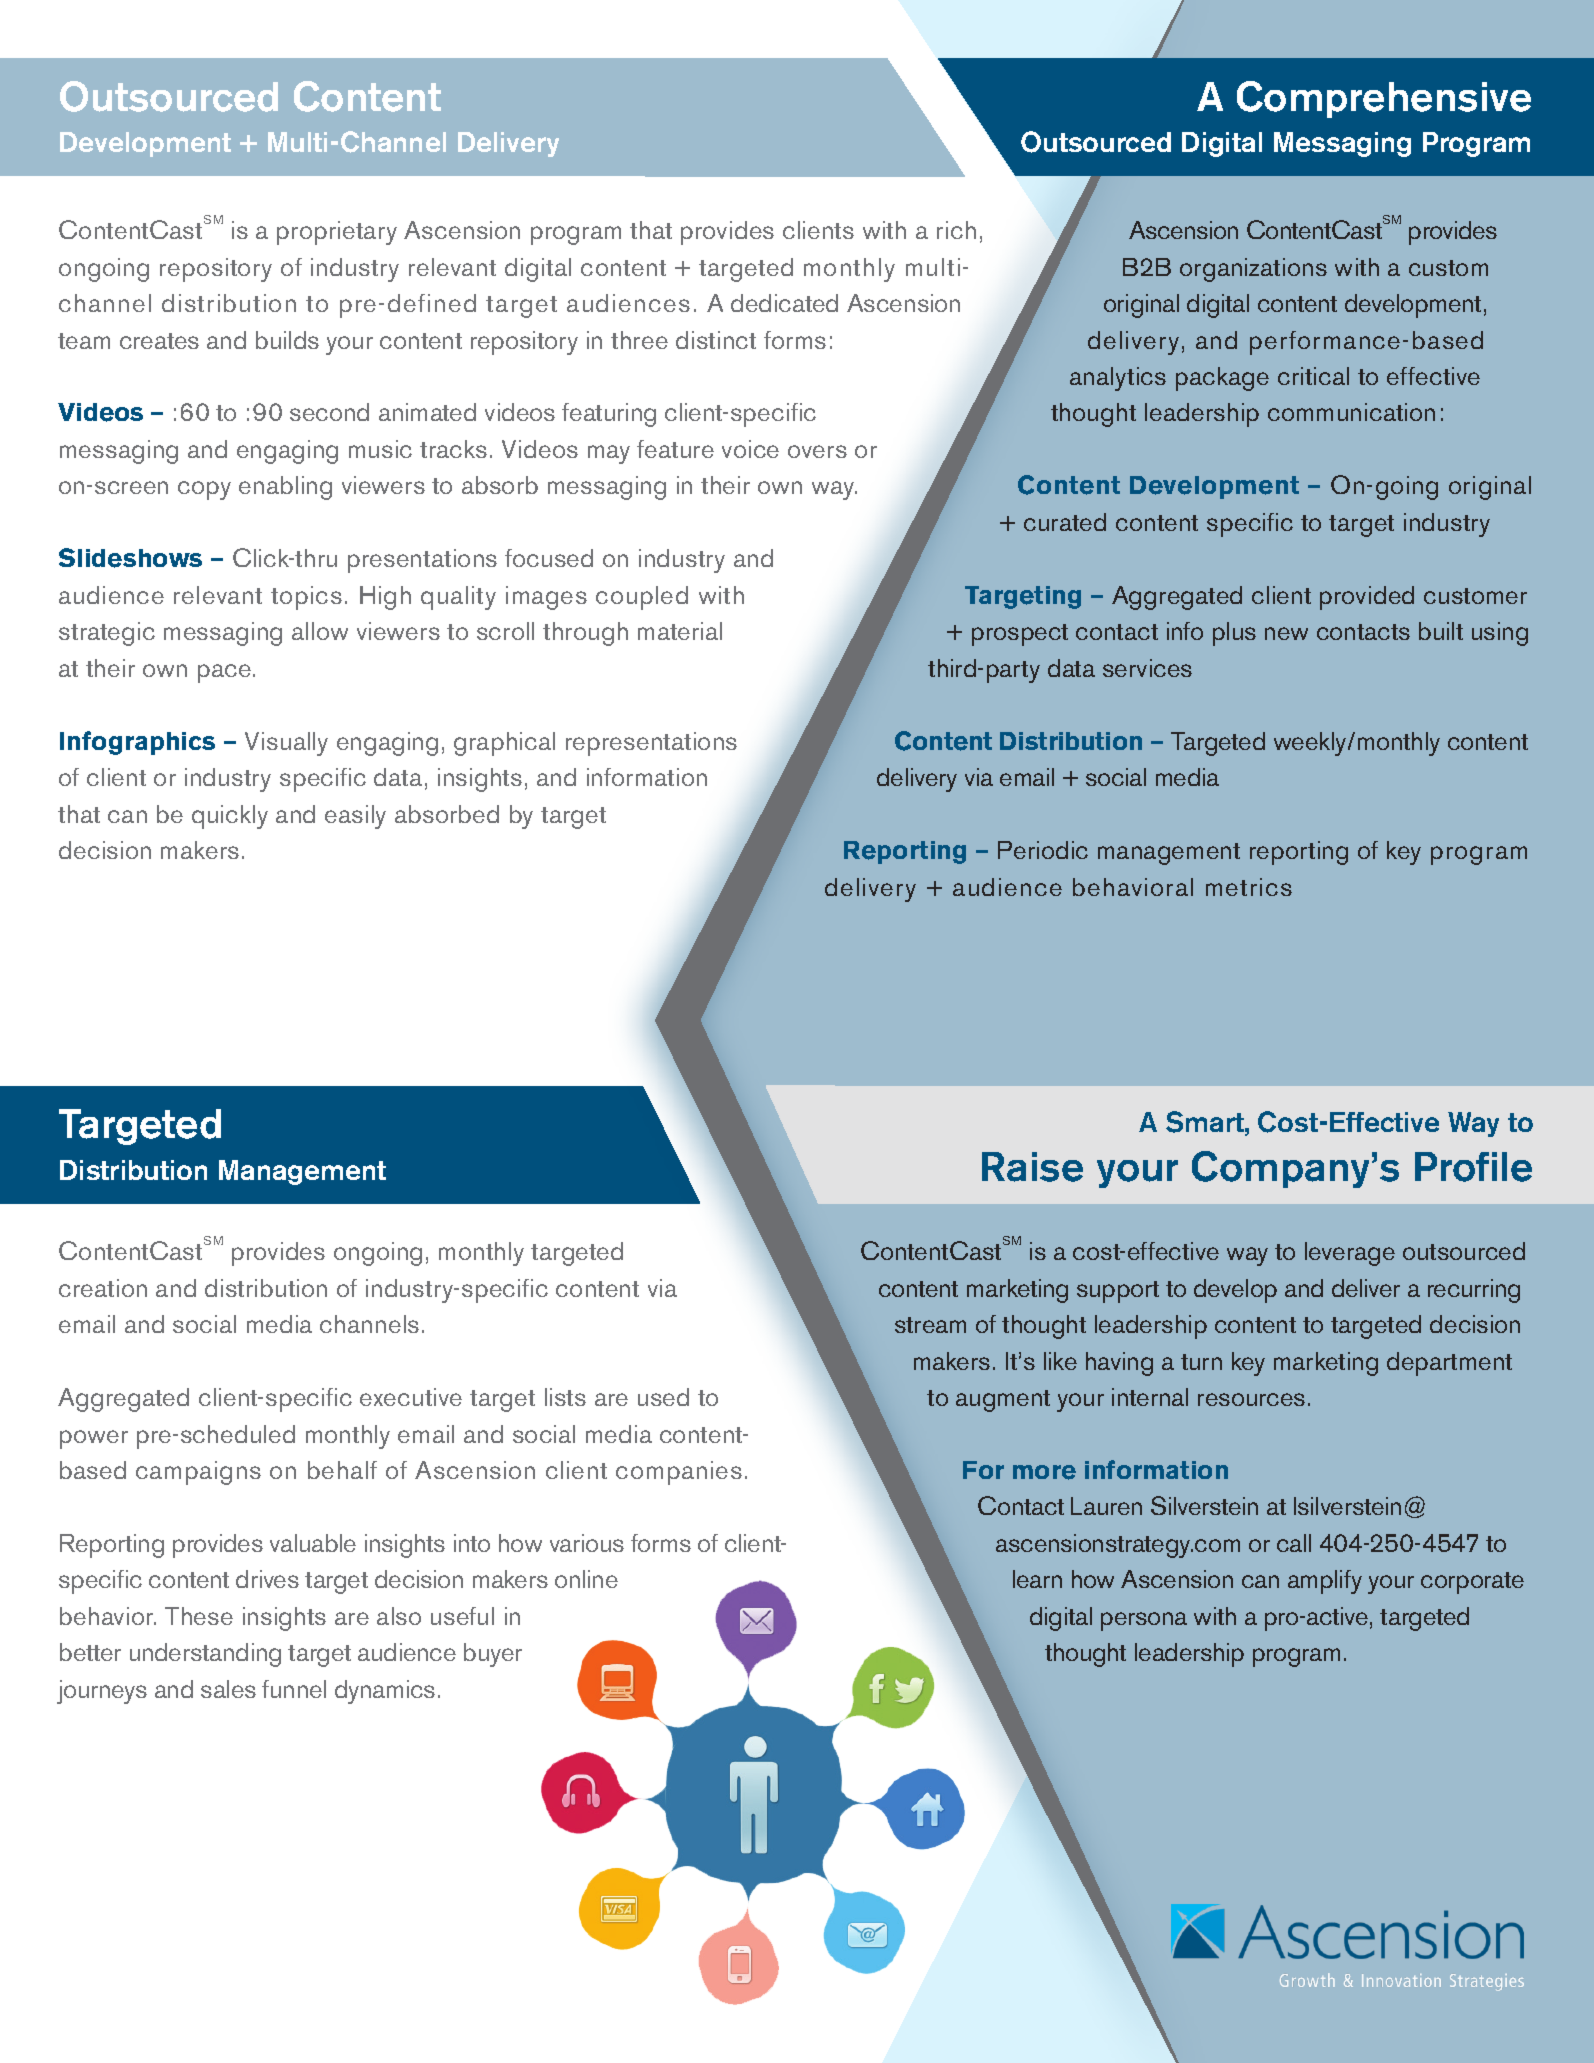  What do you see at coordinates (285, 488) in the document?
I see `enabling` at bounding box center [285, 488].
